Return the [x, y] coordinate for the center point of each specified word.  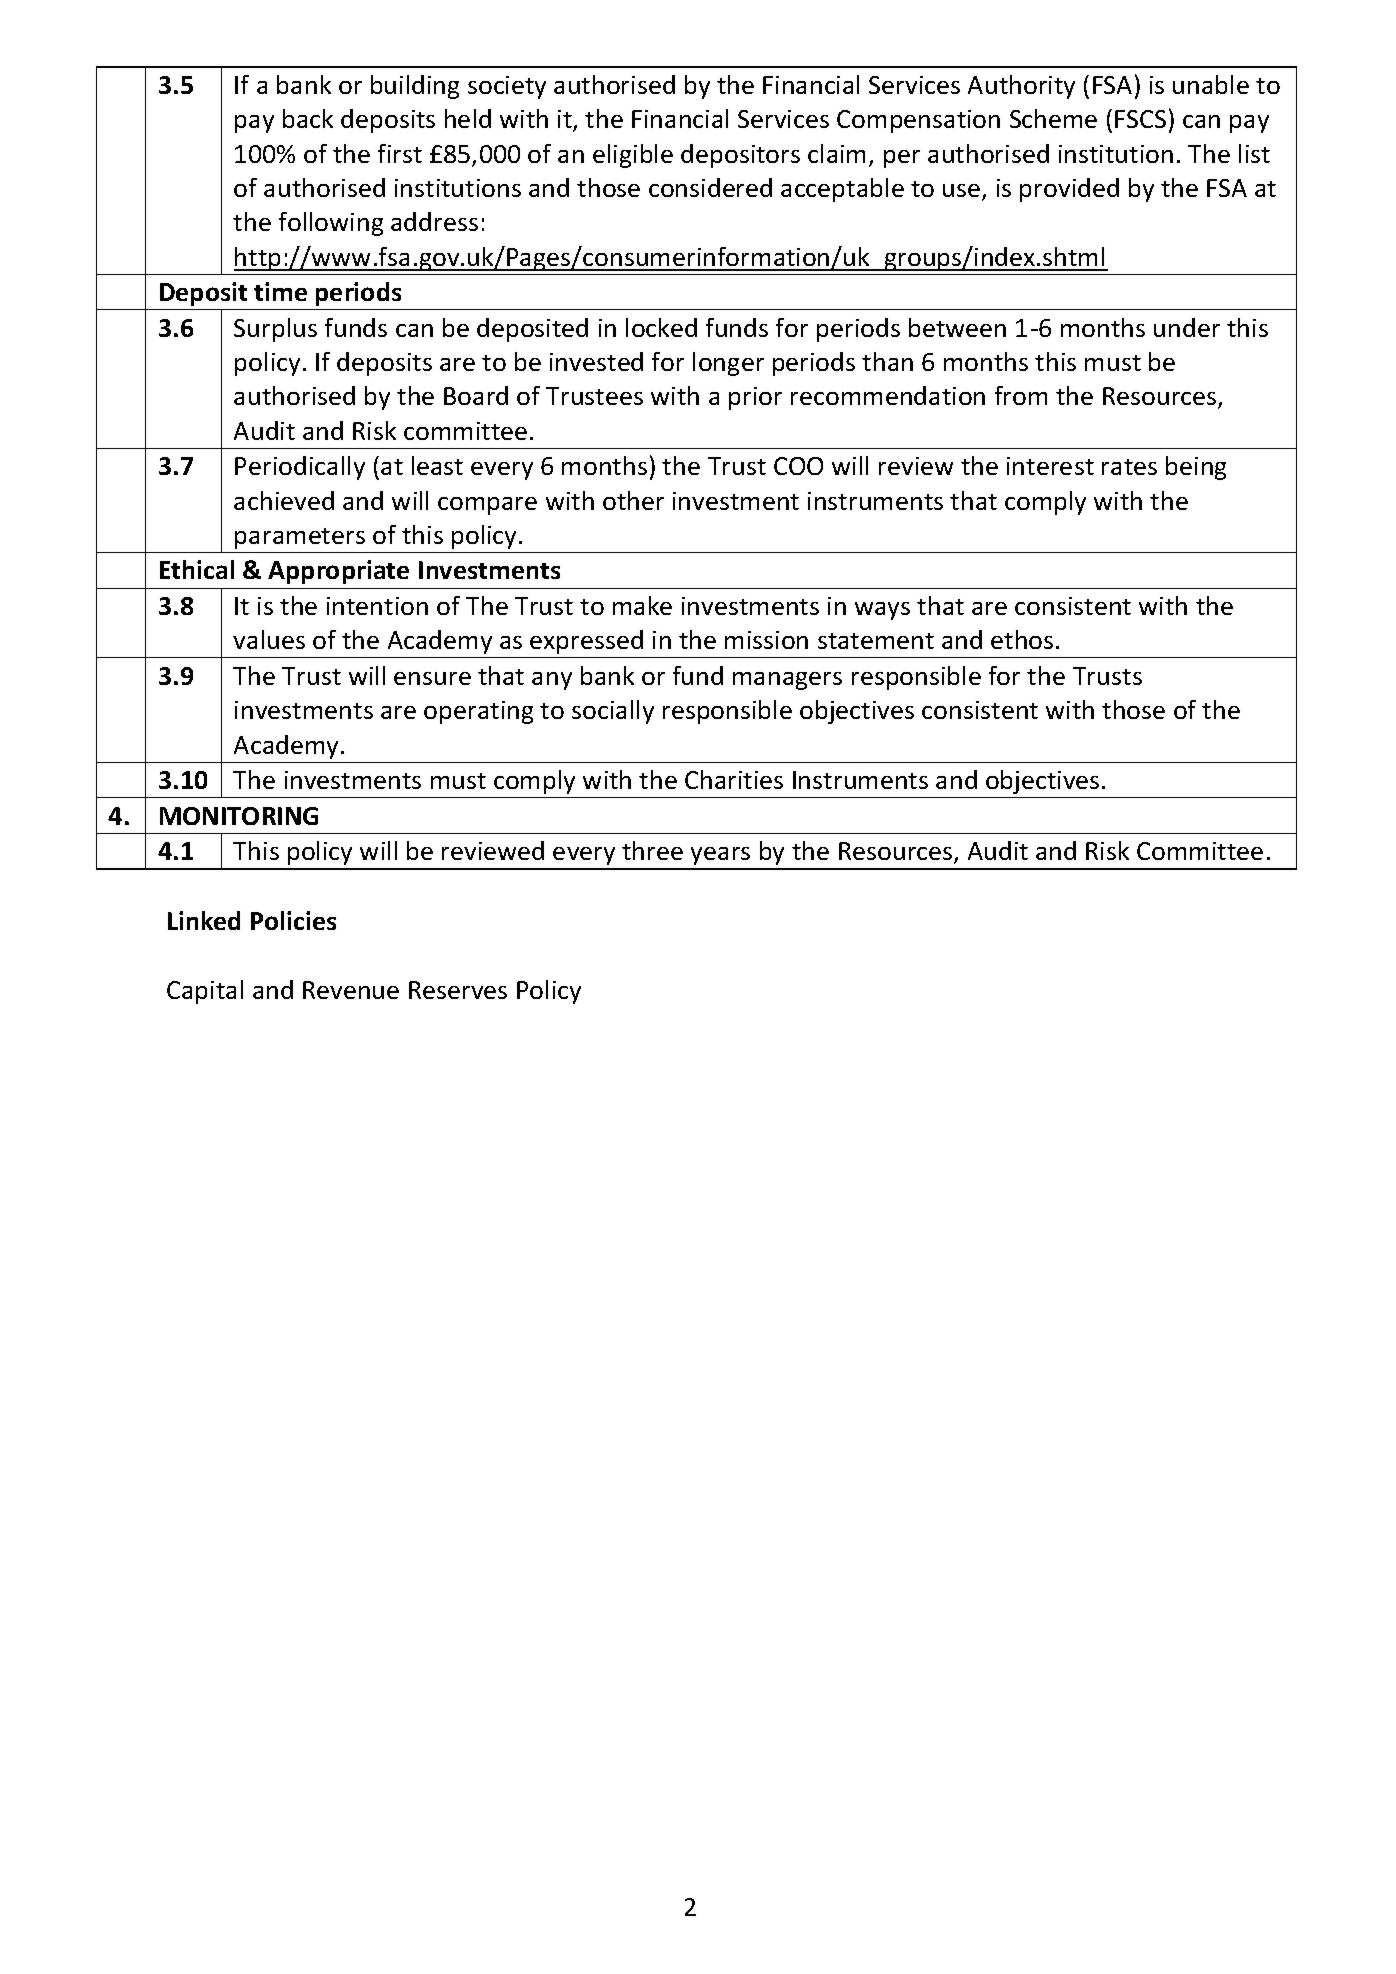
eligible [633, 156]
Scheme [1053, 118]
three [652, 850]
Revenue [351, 990]
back [308, 118]
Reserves [458, 990]
